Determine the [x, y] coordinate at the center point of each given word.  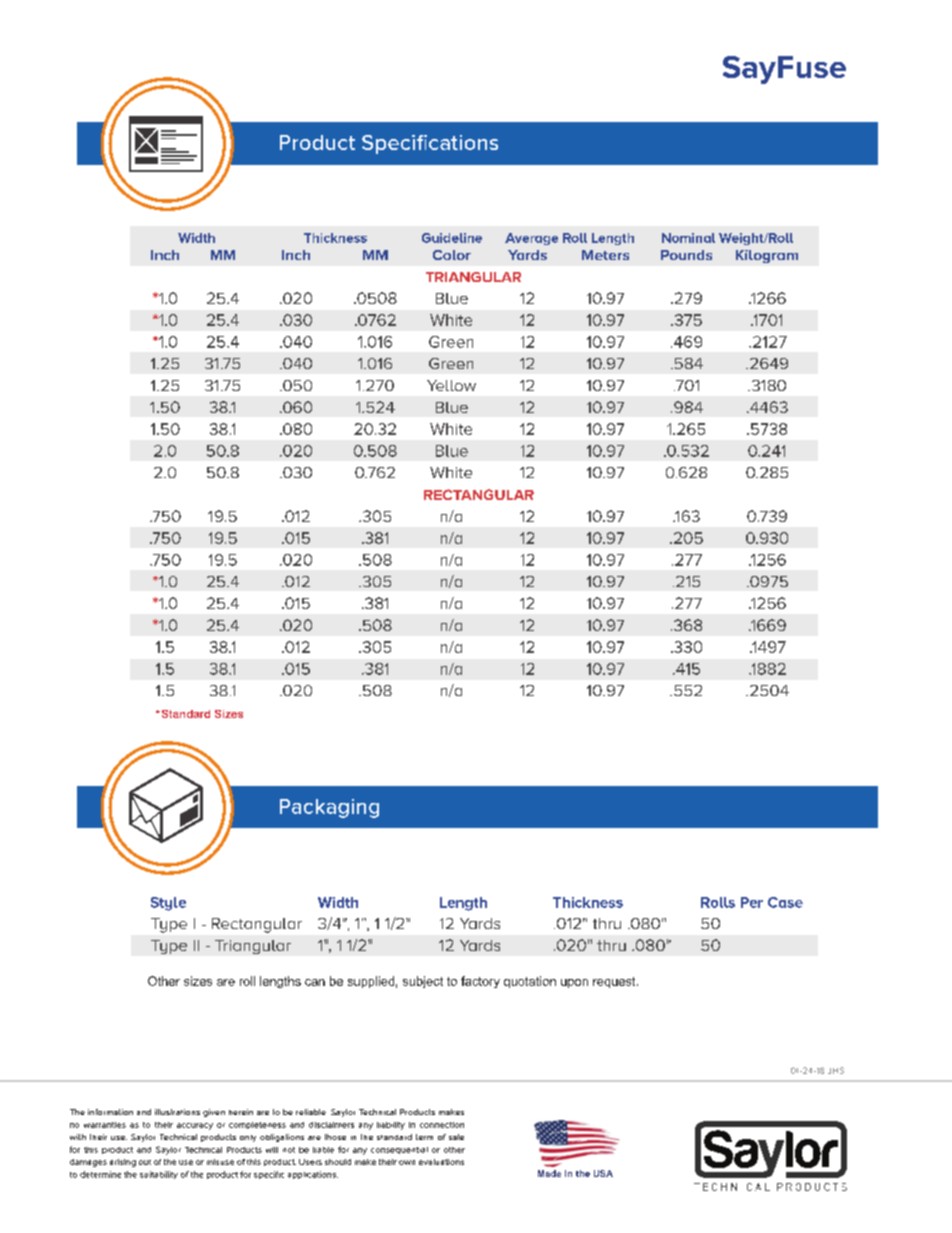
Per [752, 902]
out [145, 1162]
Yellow [451, 385]
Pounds [686, 255]
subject [423, 982]
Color [452, 255]
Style [168, 904]
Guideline [452, 238]
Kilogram [767, 256]
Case [785, 902]
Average [531, 239]
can [315, 982]
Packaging [329, 808]
